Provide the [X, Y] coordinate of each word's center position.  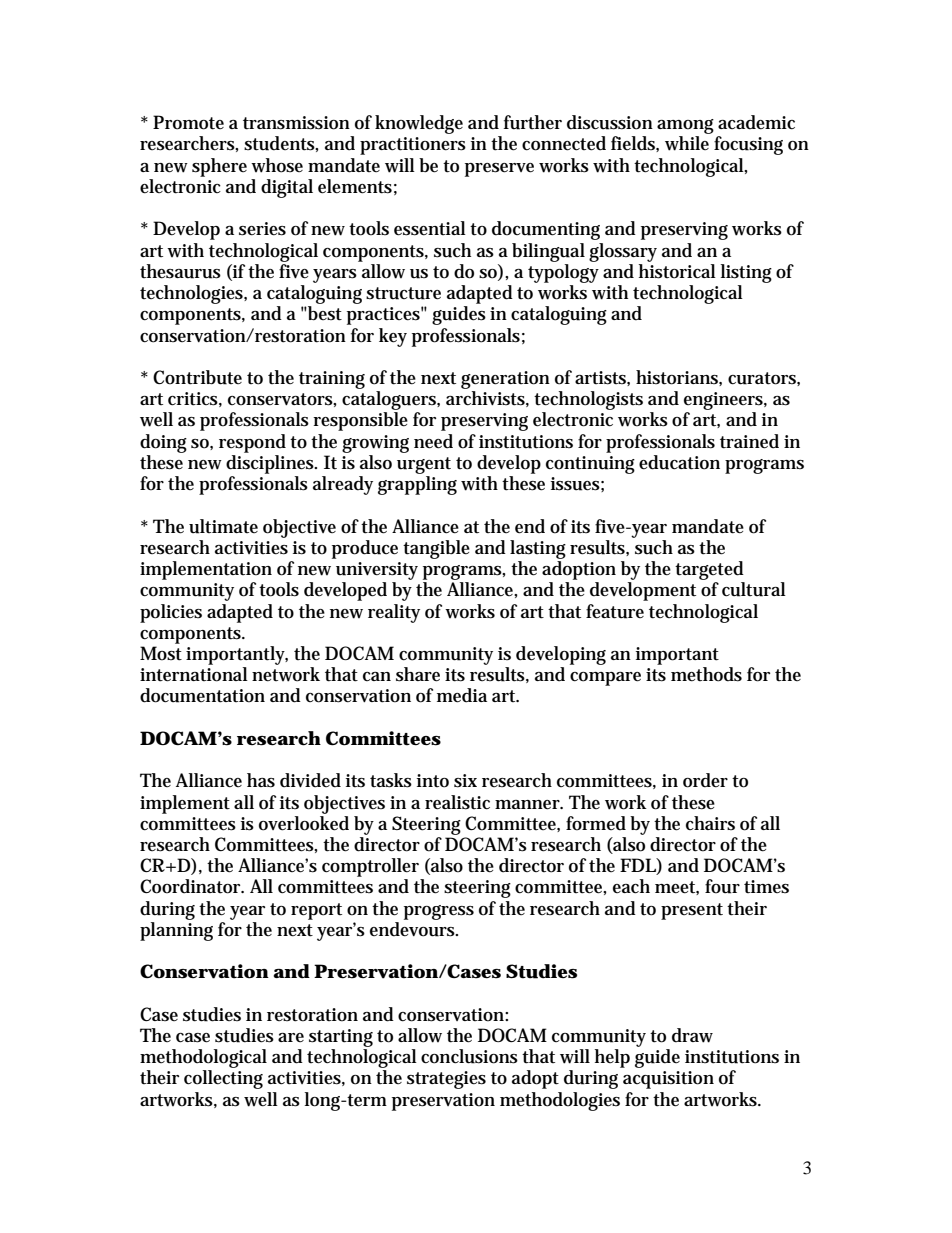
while [687, 143]
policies [171, 613]
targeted [709, 570]
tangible [436, 549]
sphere [219, 167]
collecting [223, 1079]
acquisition [668, 1080]
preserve [499, 170]
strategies [446, 1080]
